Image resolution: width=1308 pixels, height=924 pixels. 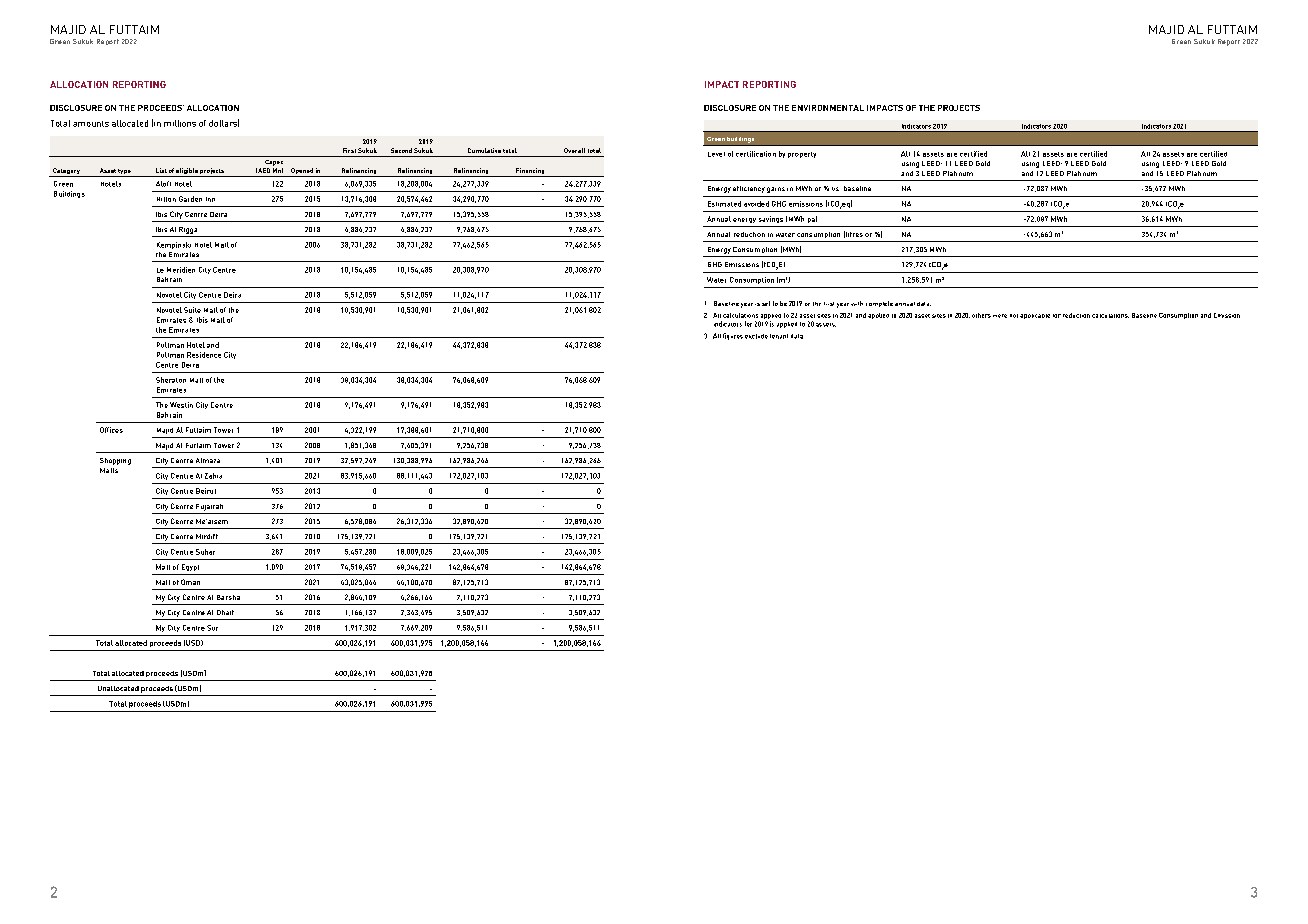 I want to click on Beirut, so click(x=206, y=491).
